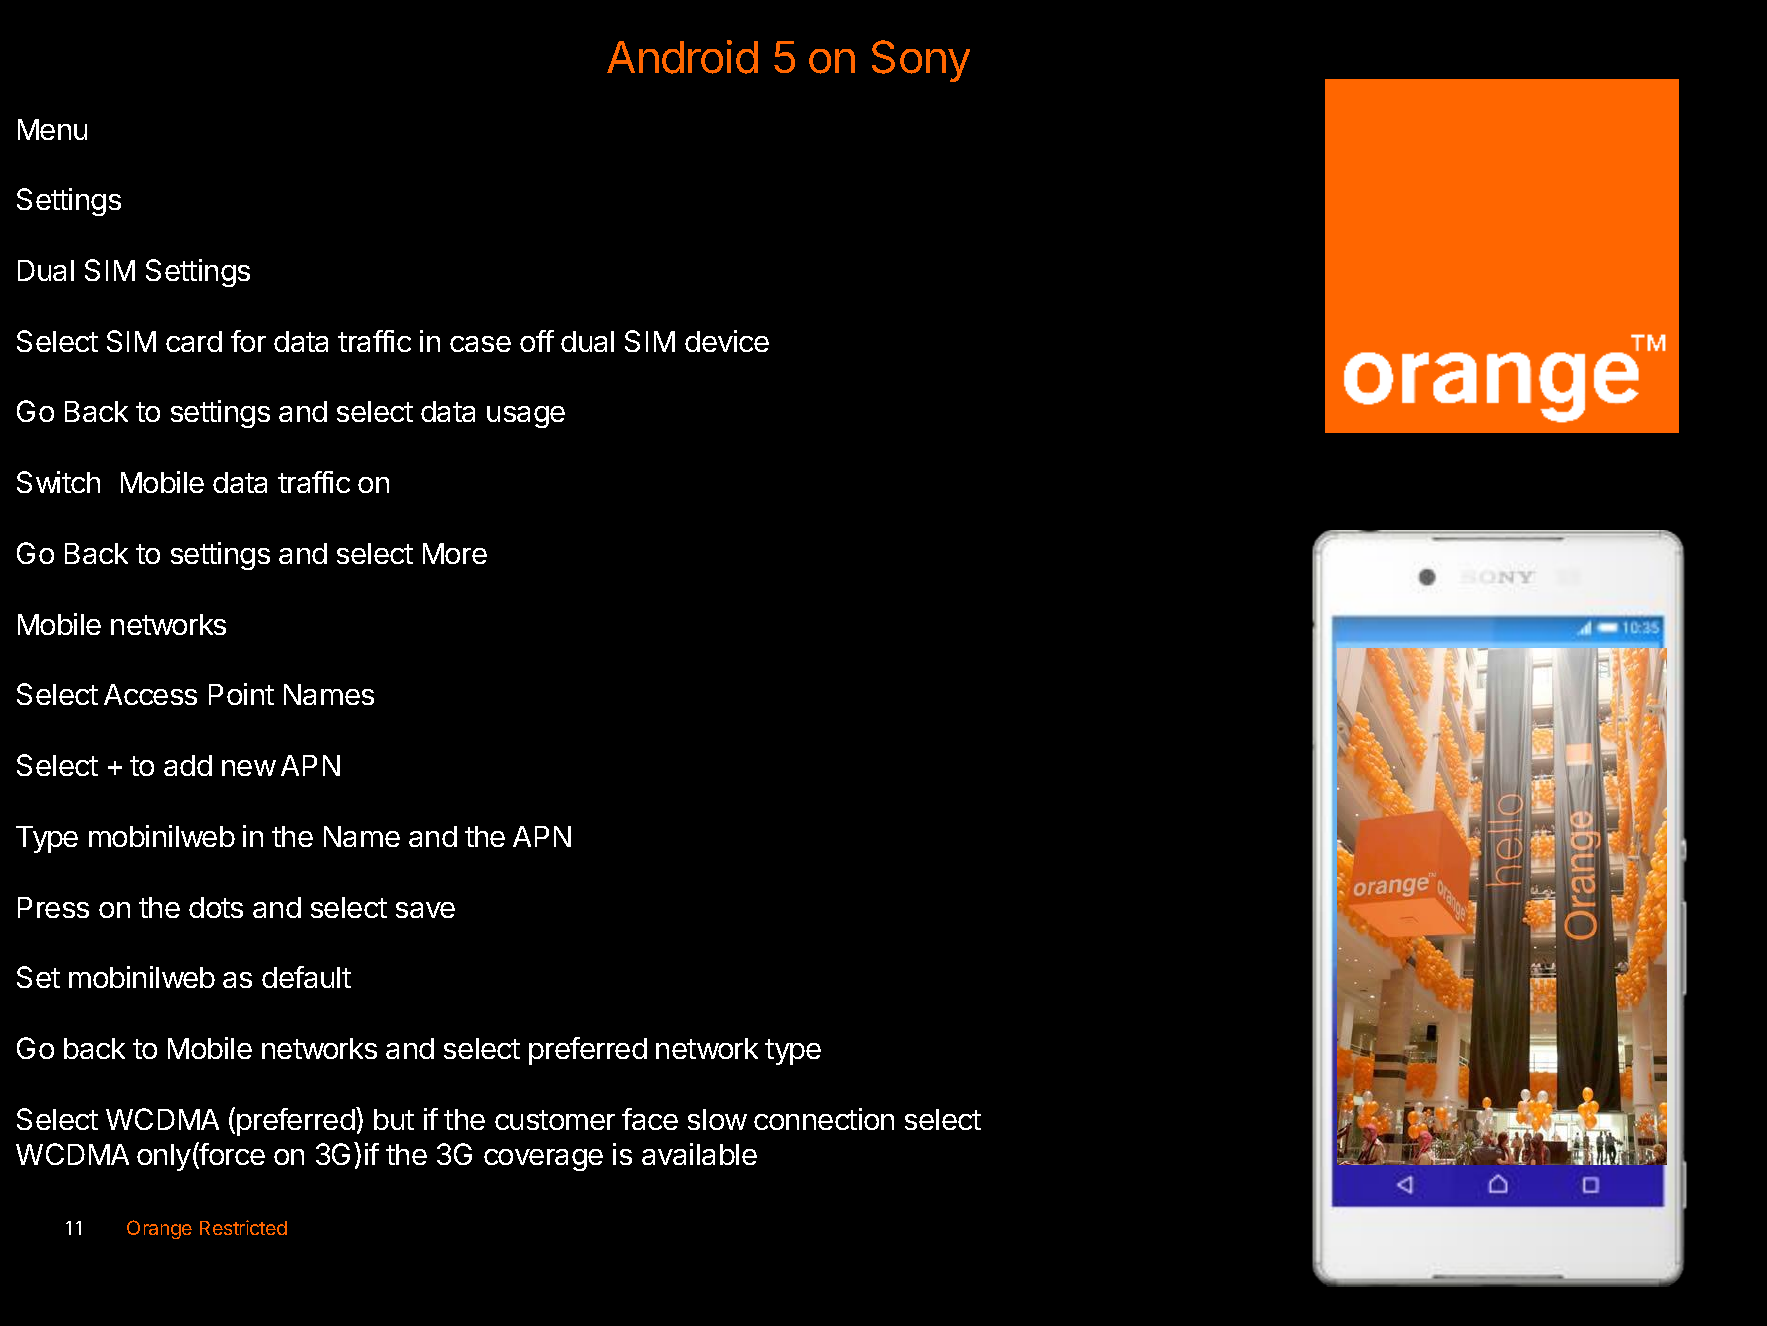 This screenshot has height=1326, width=1767. What do you see at coordinates (455, 553) in the screenshot?
I see `More` at bounding box center [455, 553].
